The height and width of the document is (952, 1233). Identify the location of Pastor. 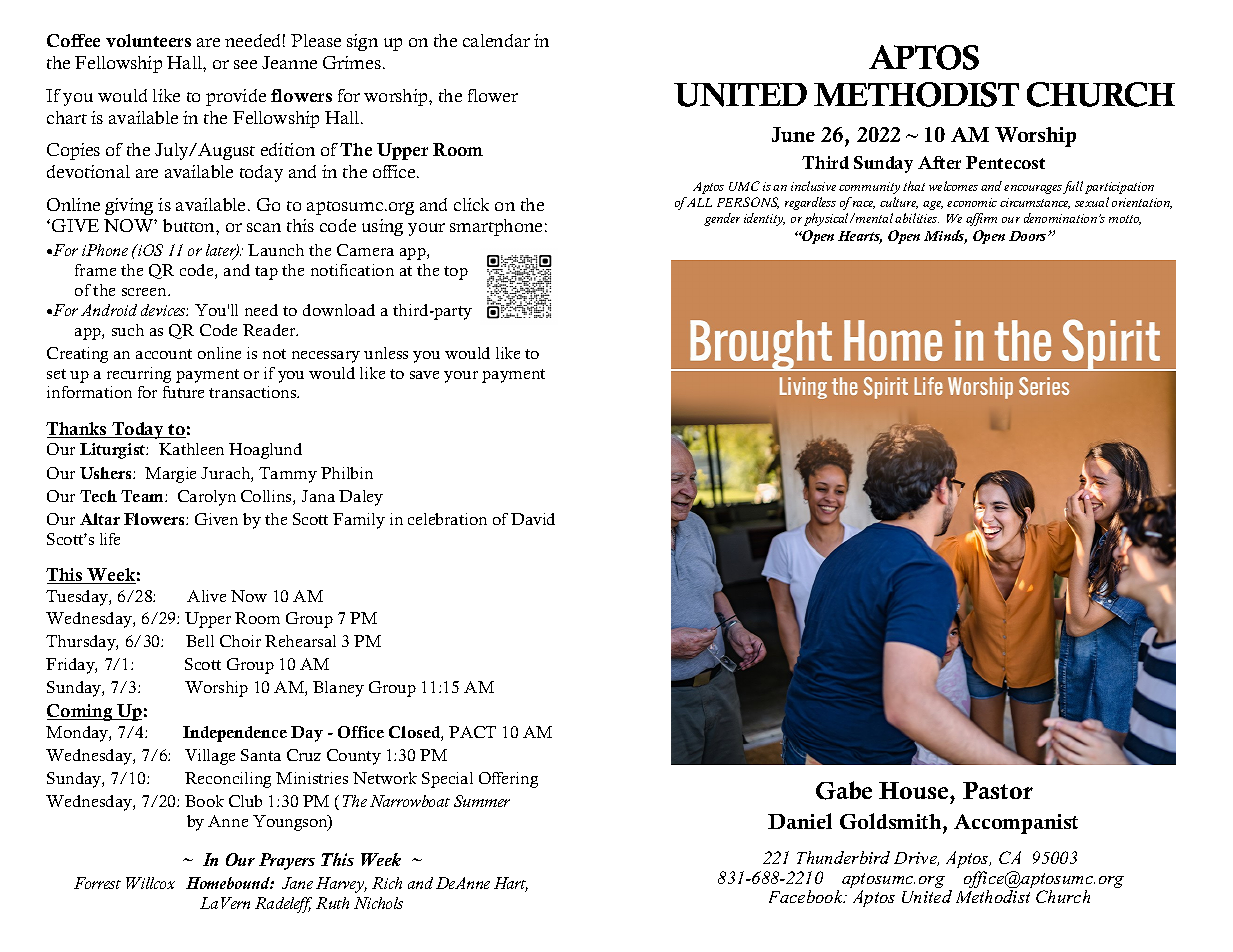
(998, 790).
